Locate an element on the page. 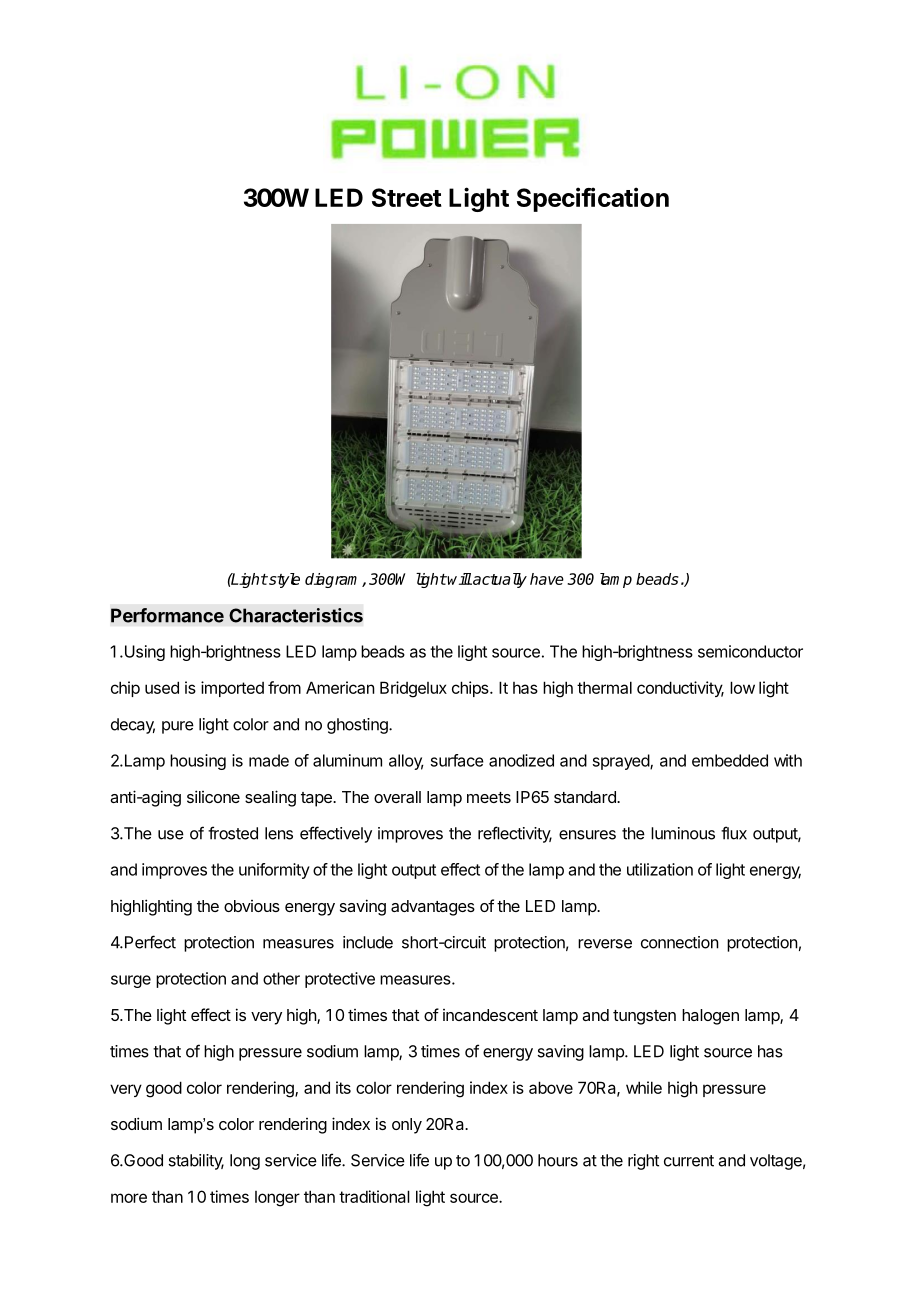 Image resolution: width=924 pixels, height=1307 pixels. stability is located at coordinates (196, 1162).
